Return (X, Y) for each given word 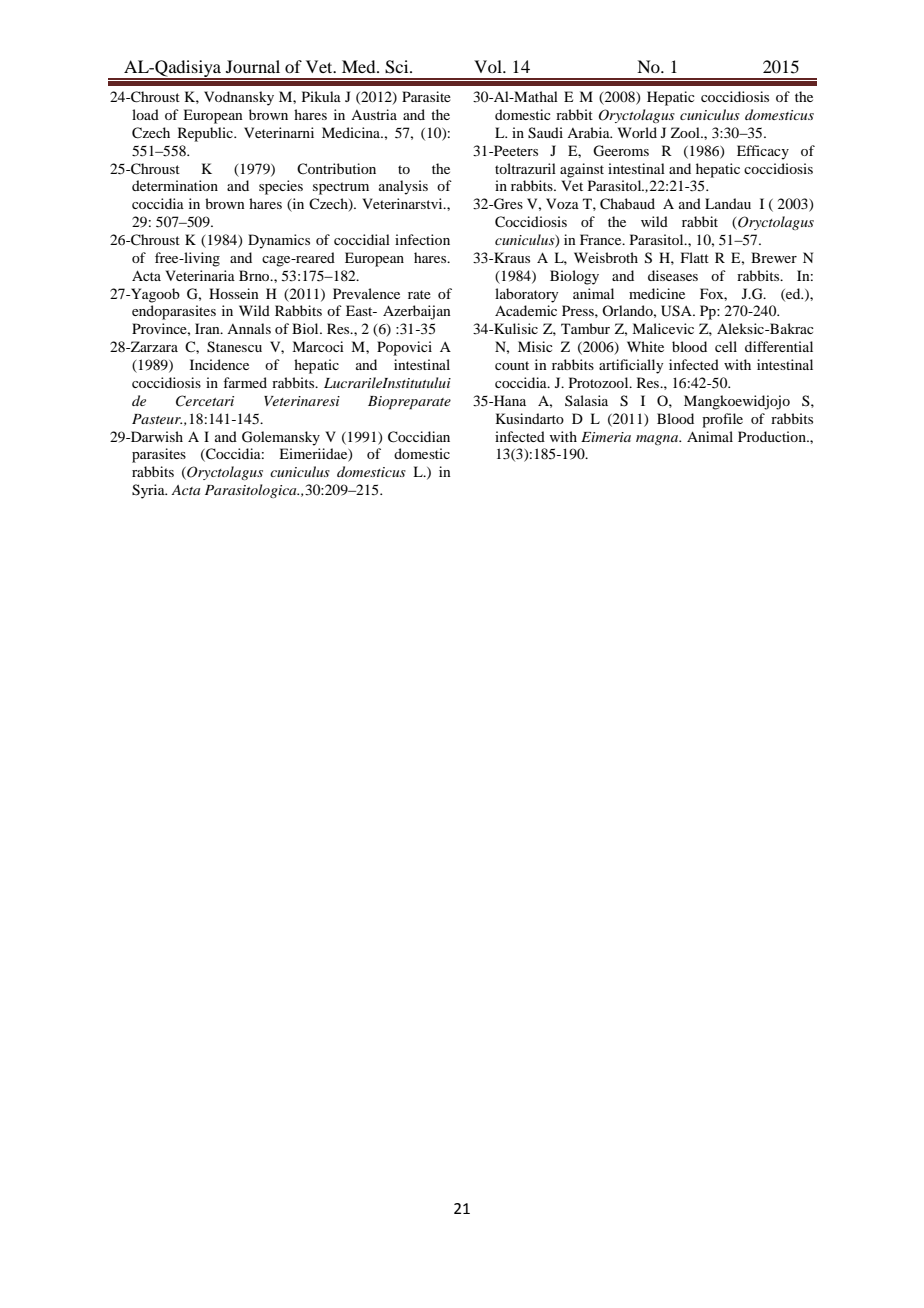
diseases (673, 275)
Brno (255, 275)
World (637, 132)
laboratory (526, 295)
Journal (253, 66)
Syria (149, 491)
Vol (489, 66)
